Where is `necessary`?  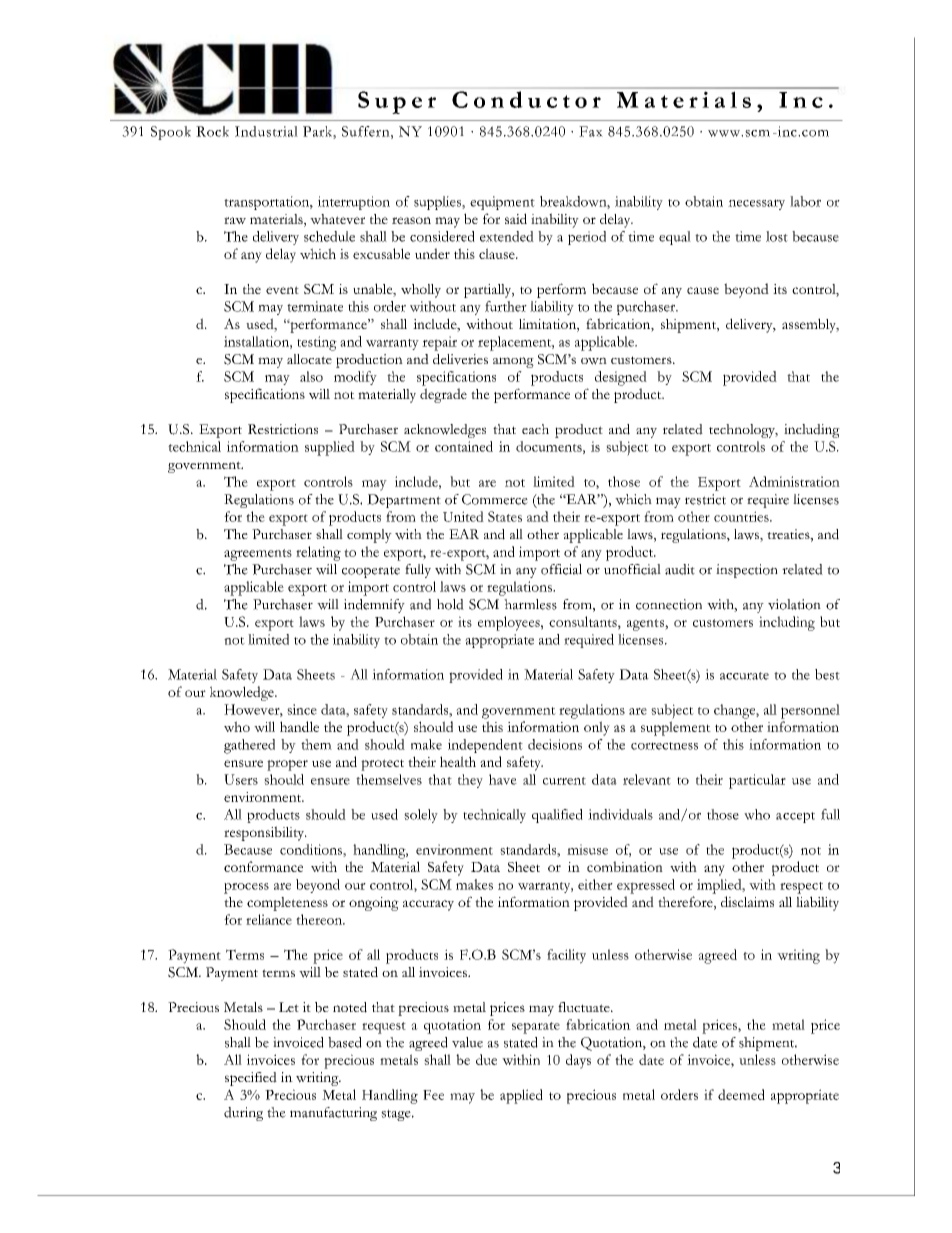
necessary is located at coordinates (756, 204).
